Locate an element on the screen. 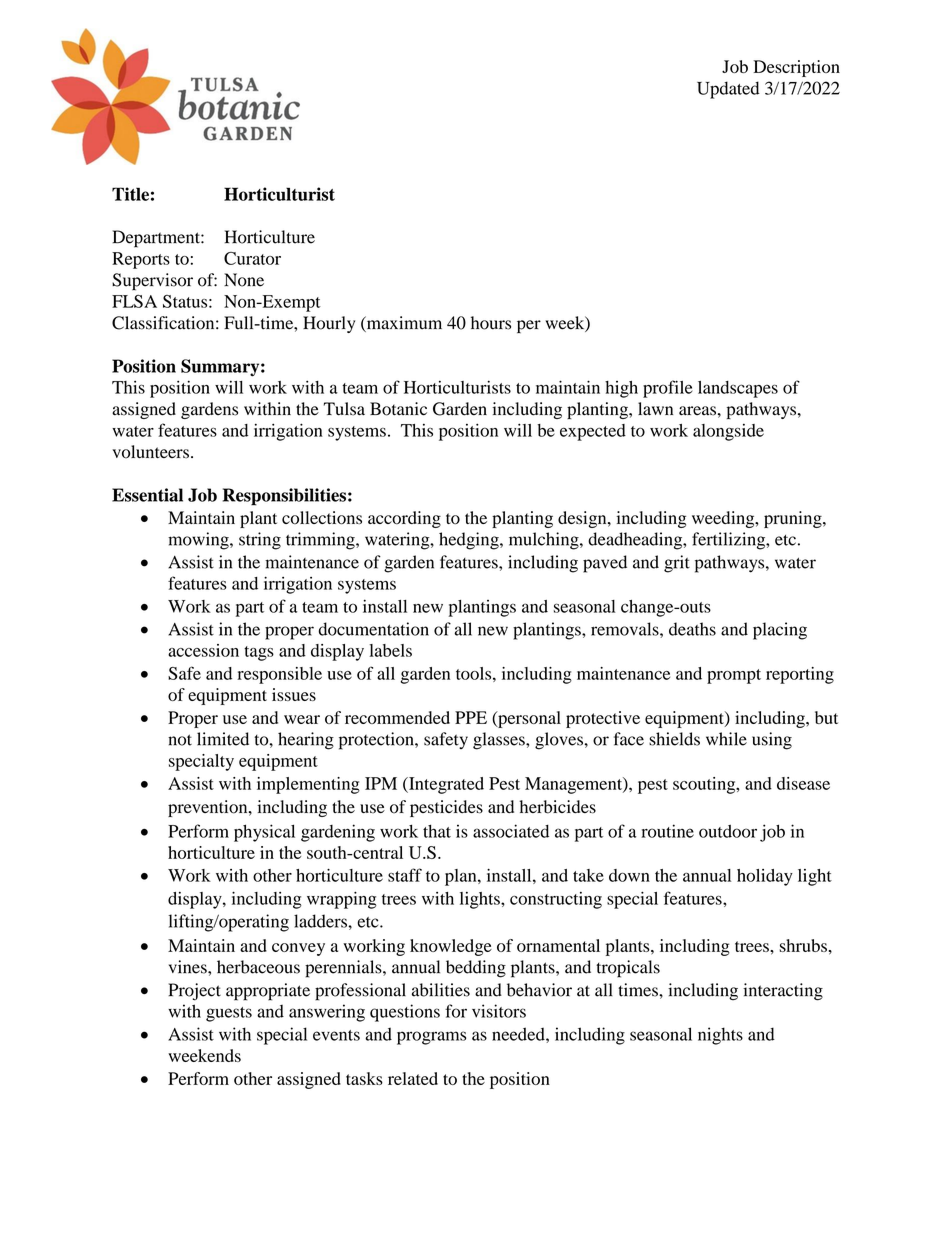 The height and width of the screenshot is (1233, 952). guests is located at coordinates (229, 1014).
